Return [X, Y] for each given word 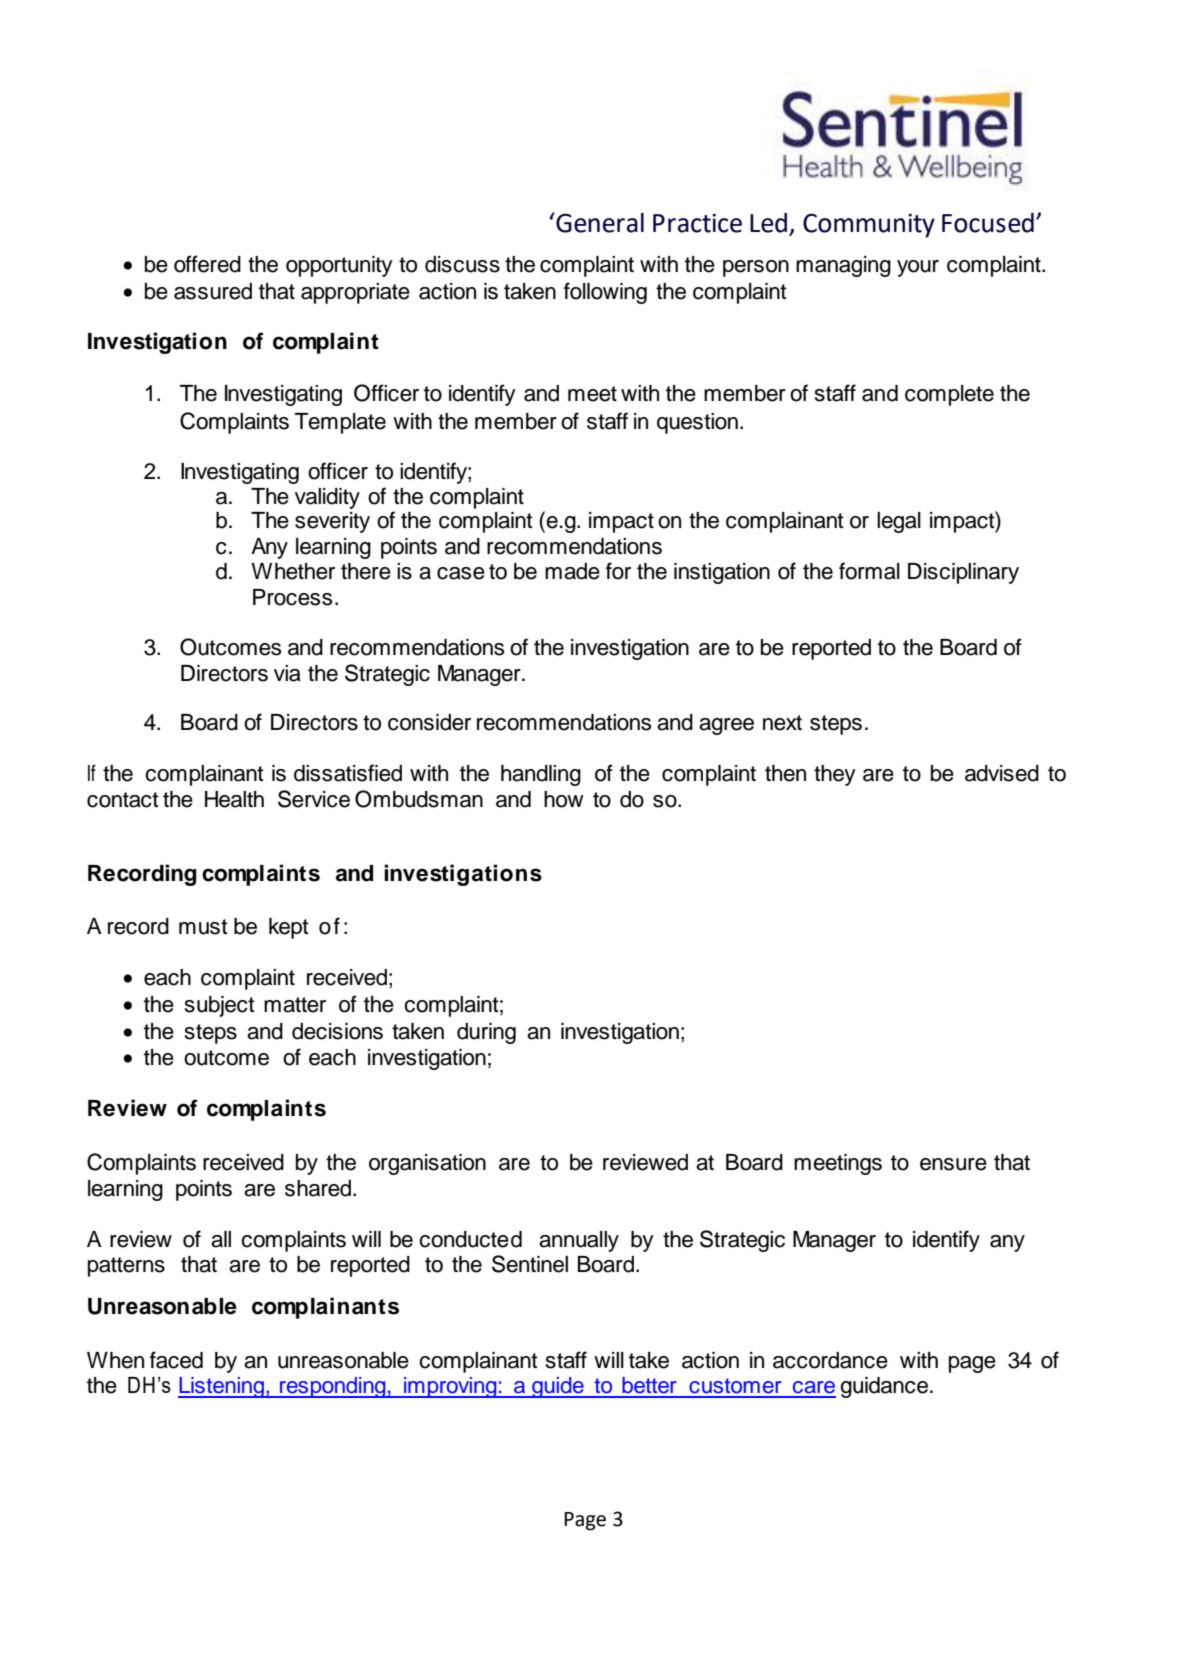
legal [899, 522]
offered [207, 264]
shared [318, 1188]
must [203, 927]
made [572, 571]
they [835, 775]
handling [541, 775]
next [782, 723]
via [287, 673]
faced [176, 1360]
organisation [427, 1164]
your [918, 268]
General [599, 222]
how [563, 799]
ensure [953, 1164]
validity [327, 498]
